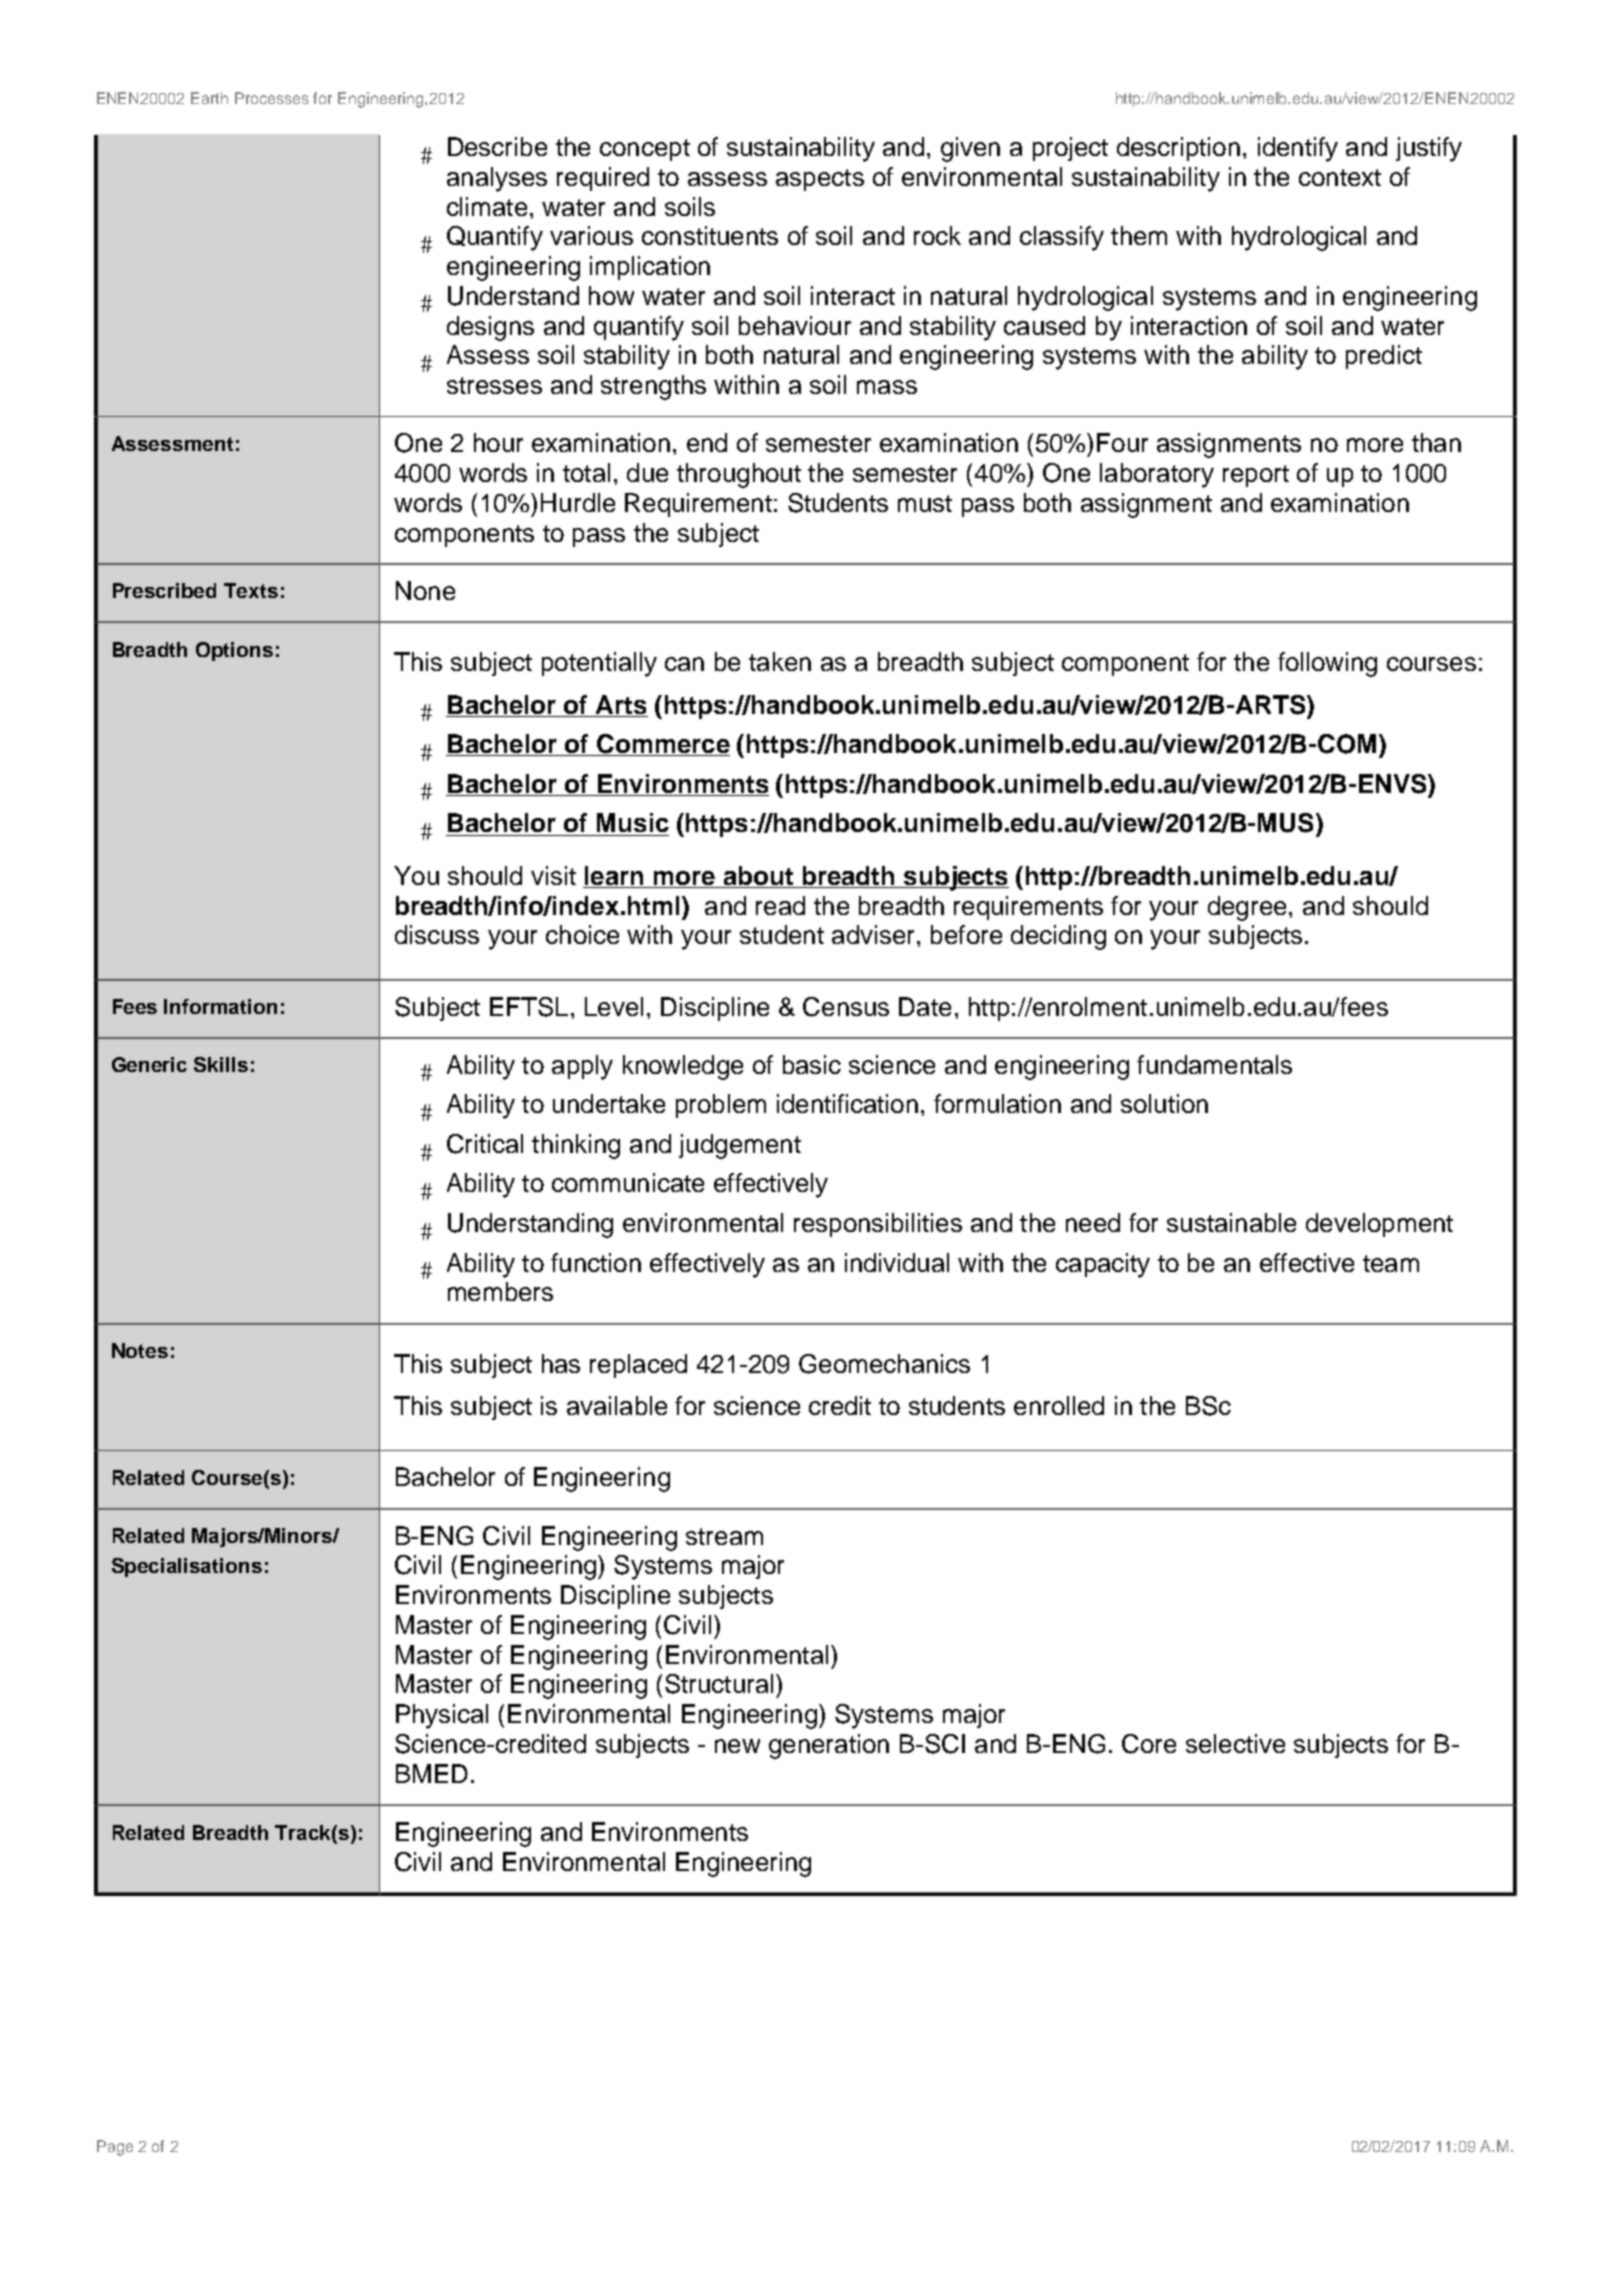 The image size is (1610, 2278). Describe the element at coordinates (1235, 1743) in the screenshot. I see `selective` at that location.
